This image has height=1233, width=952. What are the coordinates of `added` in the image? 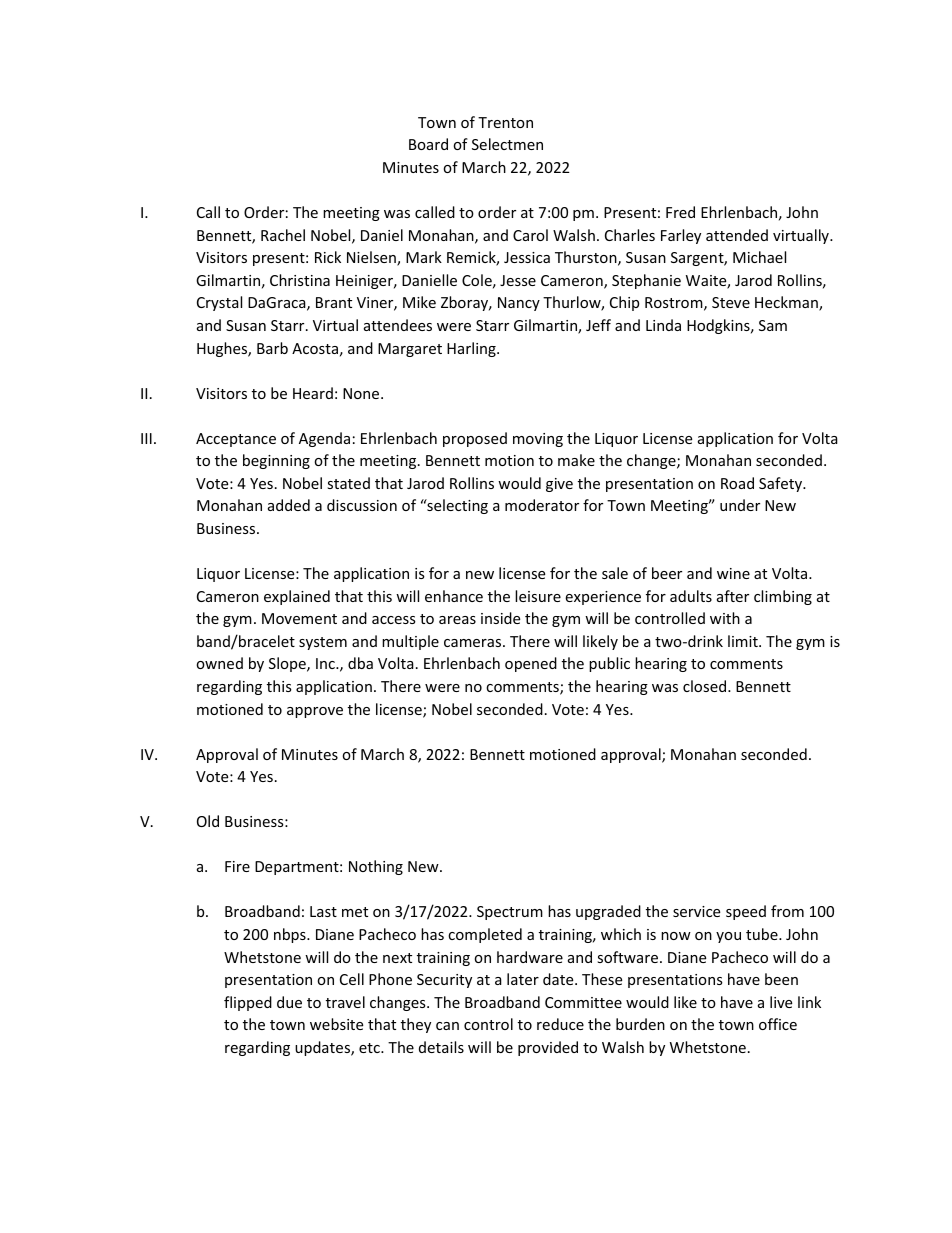 It's located at (289, 505).
